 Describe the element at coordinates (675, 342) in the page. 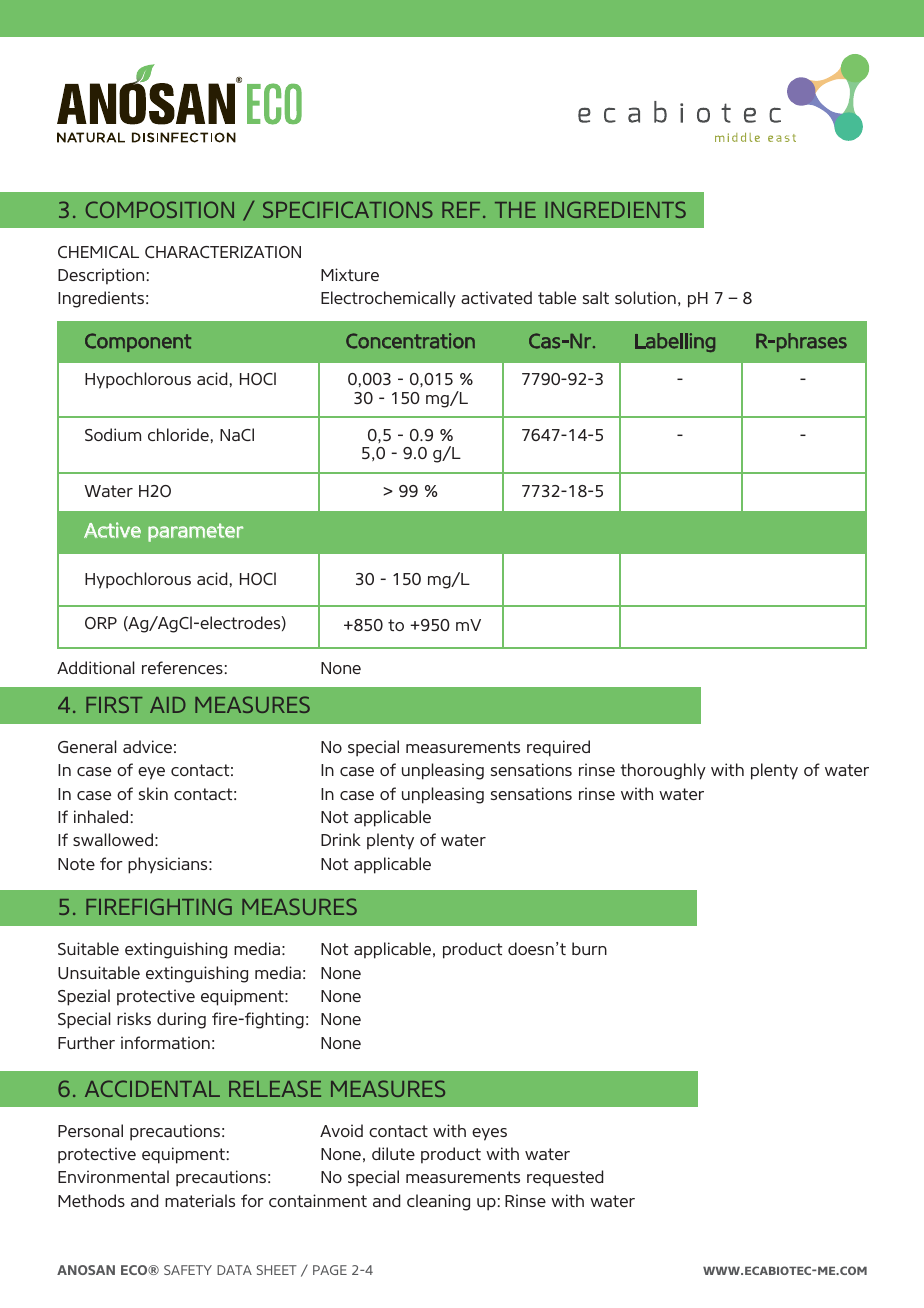

I see `Labelling` at that location.
